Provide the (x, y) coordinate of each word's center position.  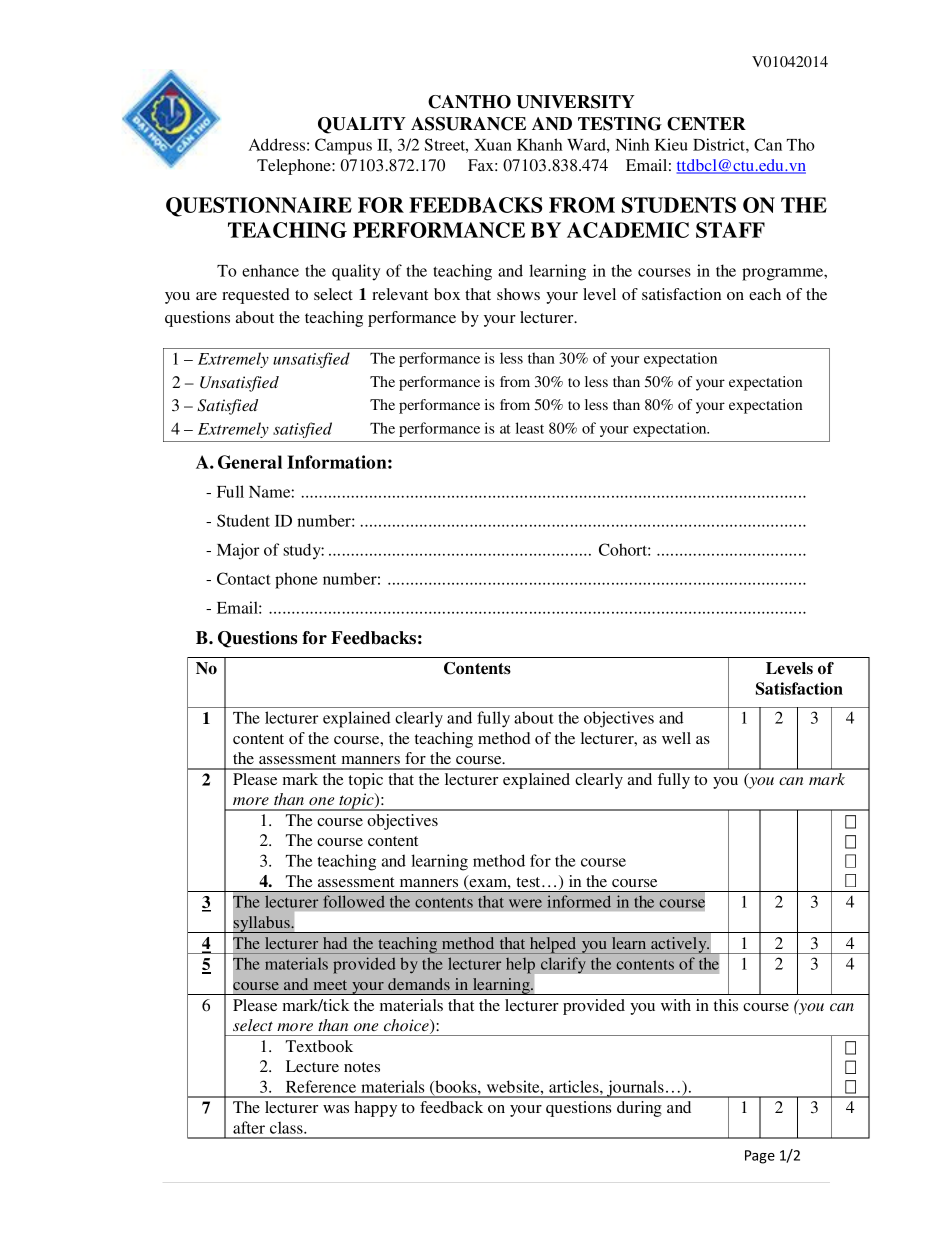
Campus (343, 146)
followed (354, 901)
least (530, 428)
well (676, 738)
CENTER (706, 124)
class (287, 1127)
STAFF (730, 230)
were (525, 903)
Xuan (493, 145)
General (250, 462)
